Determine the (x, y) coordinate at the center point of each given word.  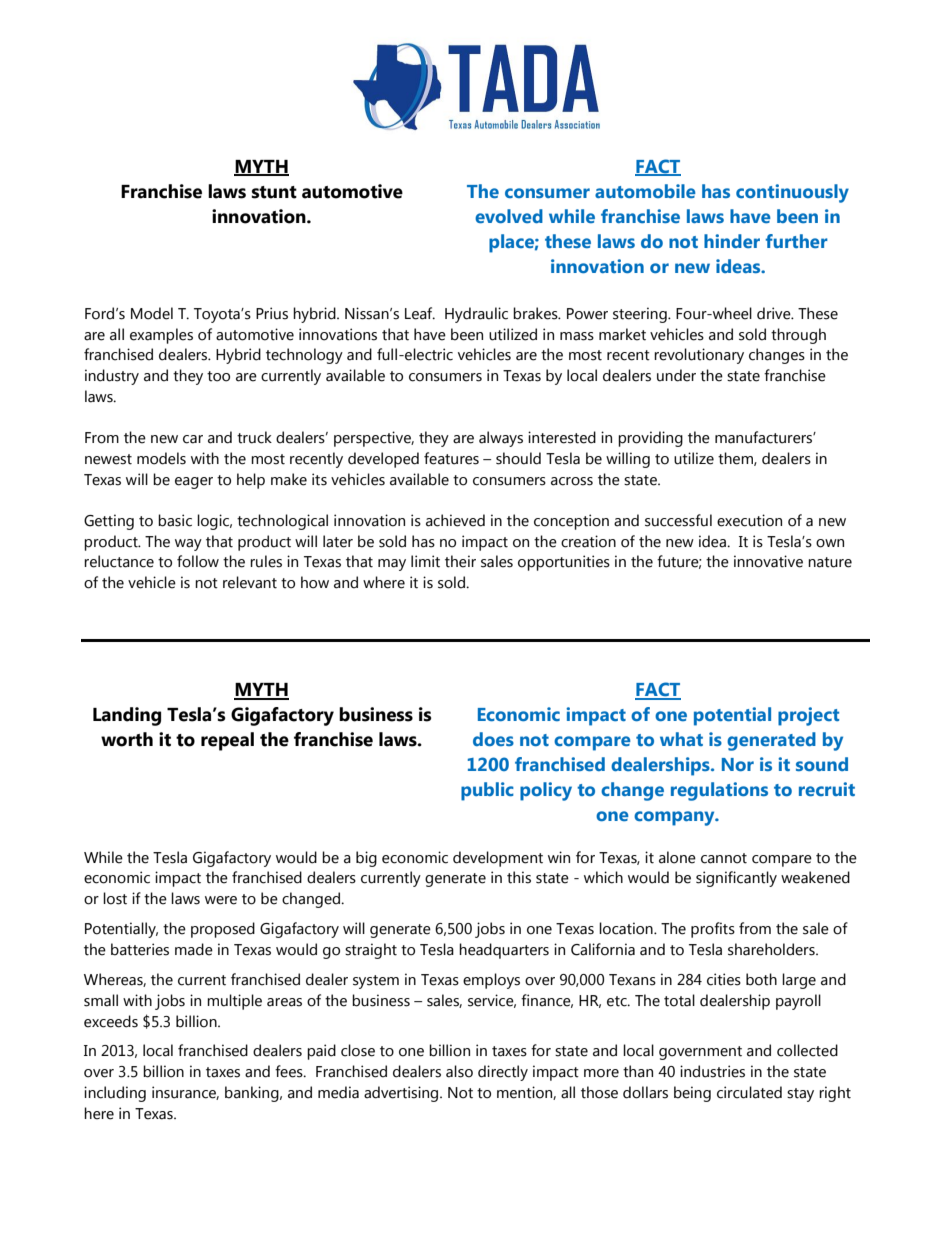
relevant (250, 582)
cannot (724, 858)
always (501, 439)
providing (650, 439)
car (193, 439)
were (221, 900)
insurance (185, 1093)
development (498, 859)
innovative (768, 561)
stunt (274, 192)
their (460, 561)
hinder (732, 241)
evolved (509, 216)
